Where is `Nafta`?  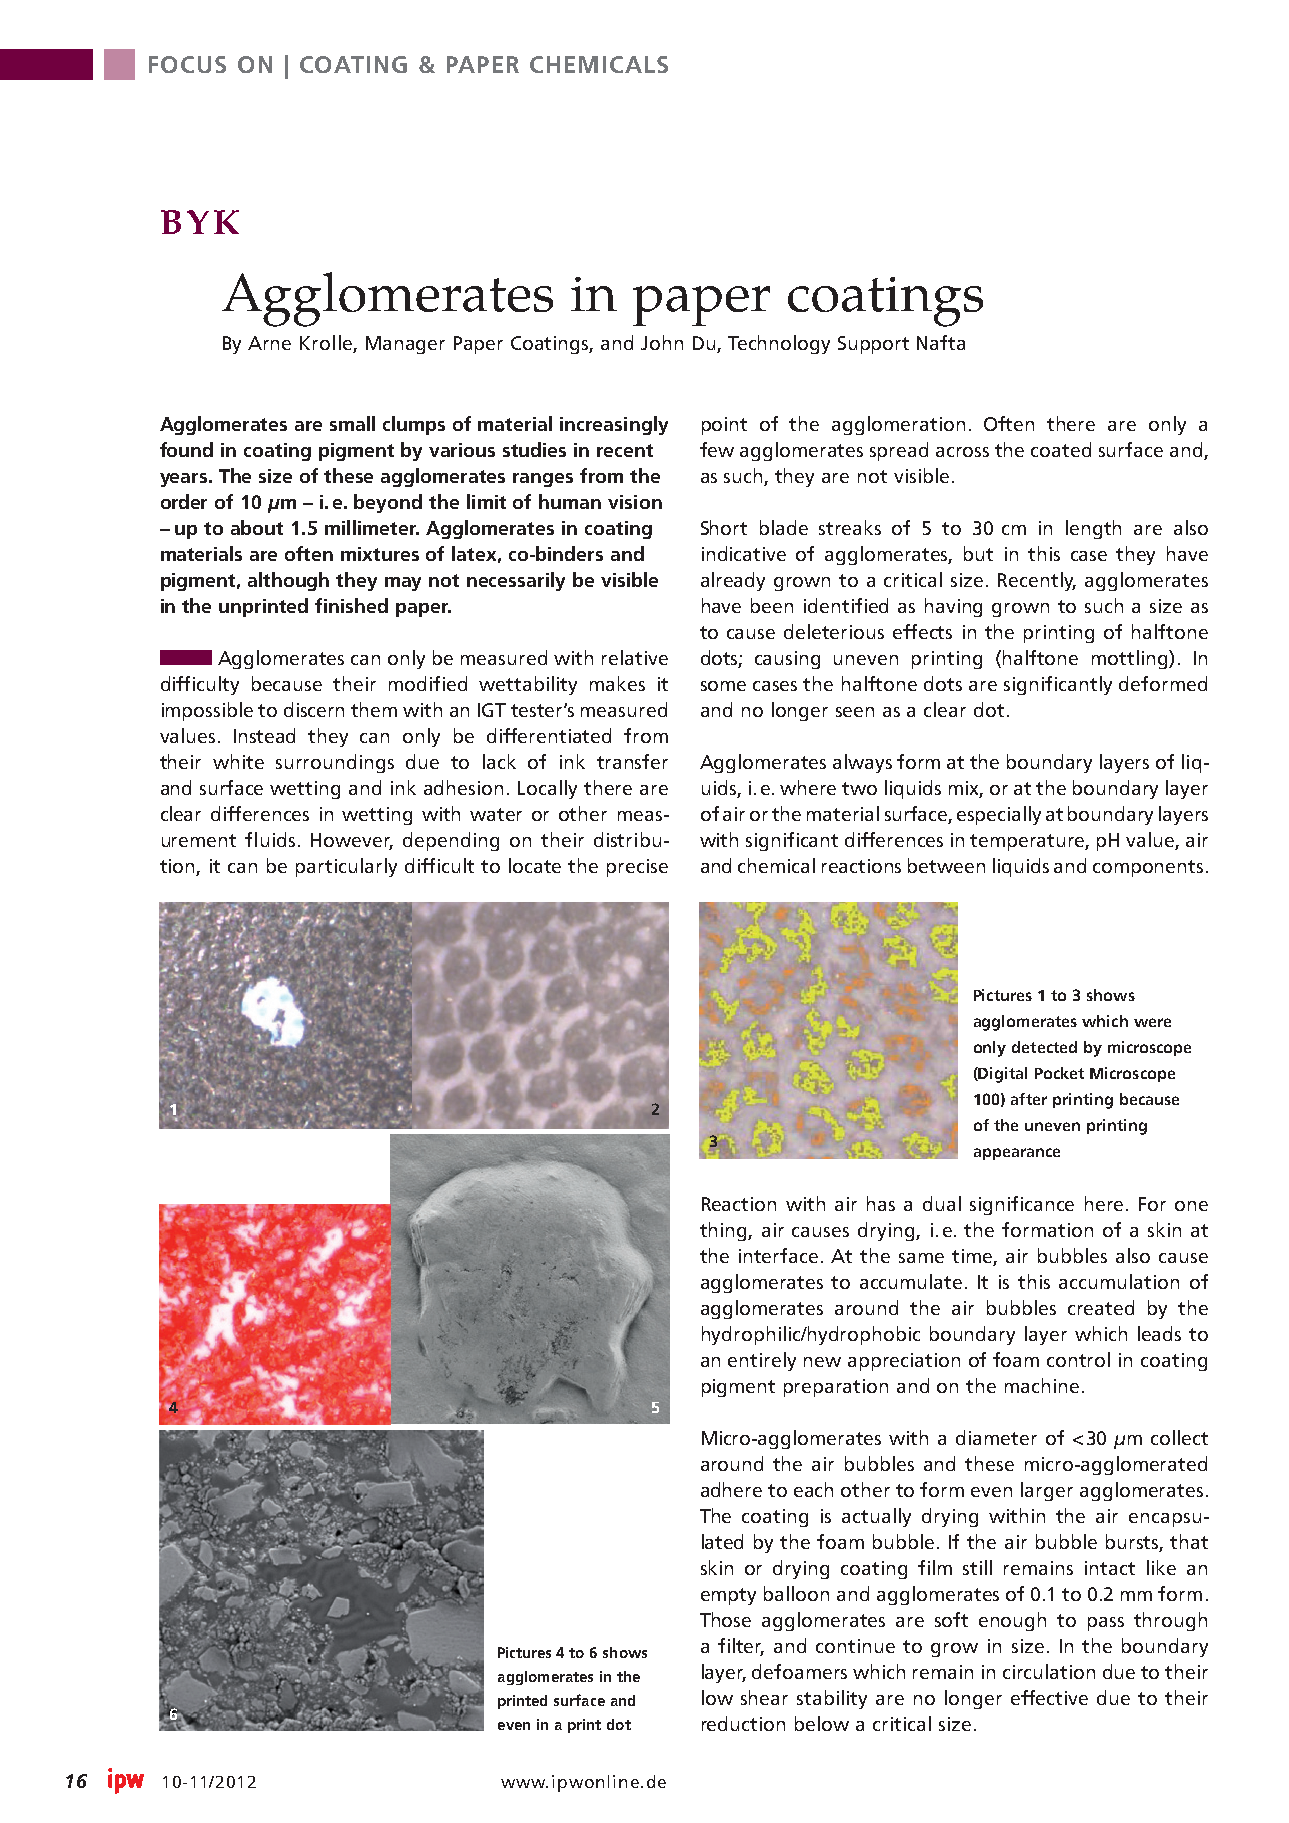 Nafta is located at coordinates (941, 342).
